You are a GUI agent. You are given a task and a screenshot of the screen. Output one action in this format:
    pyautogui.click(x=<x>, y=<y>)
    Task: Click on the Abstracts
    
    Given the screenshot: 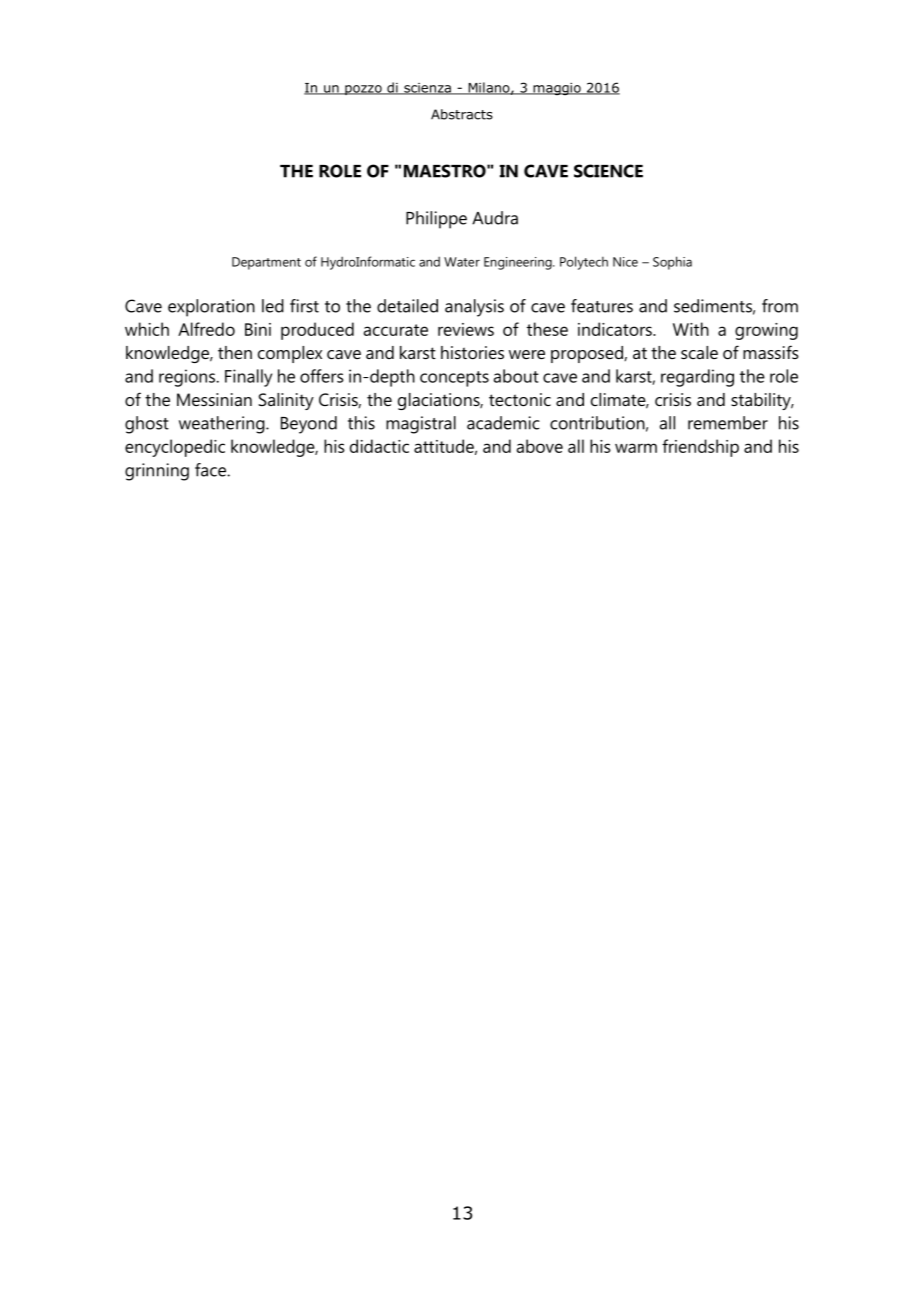 What is the action you would take?
    pyautogui.click(x=462, y=114)
